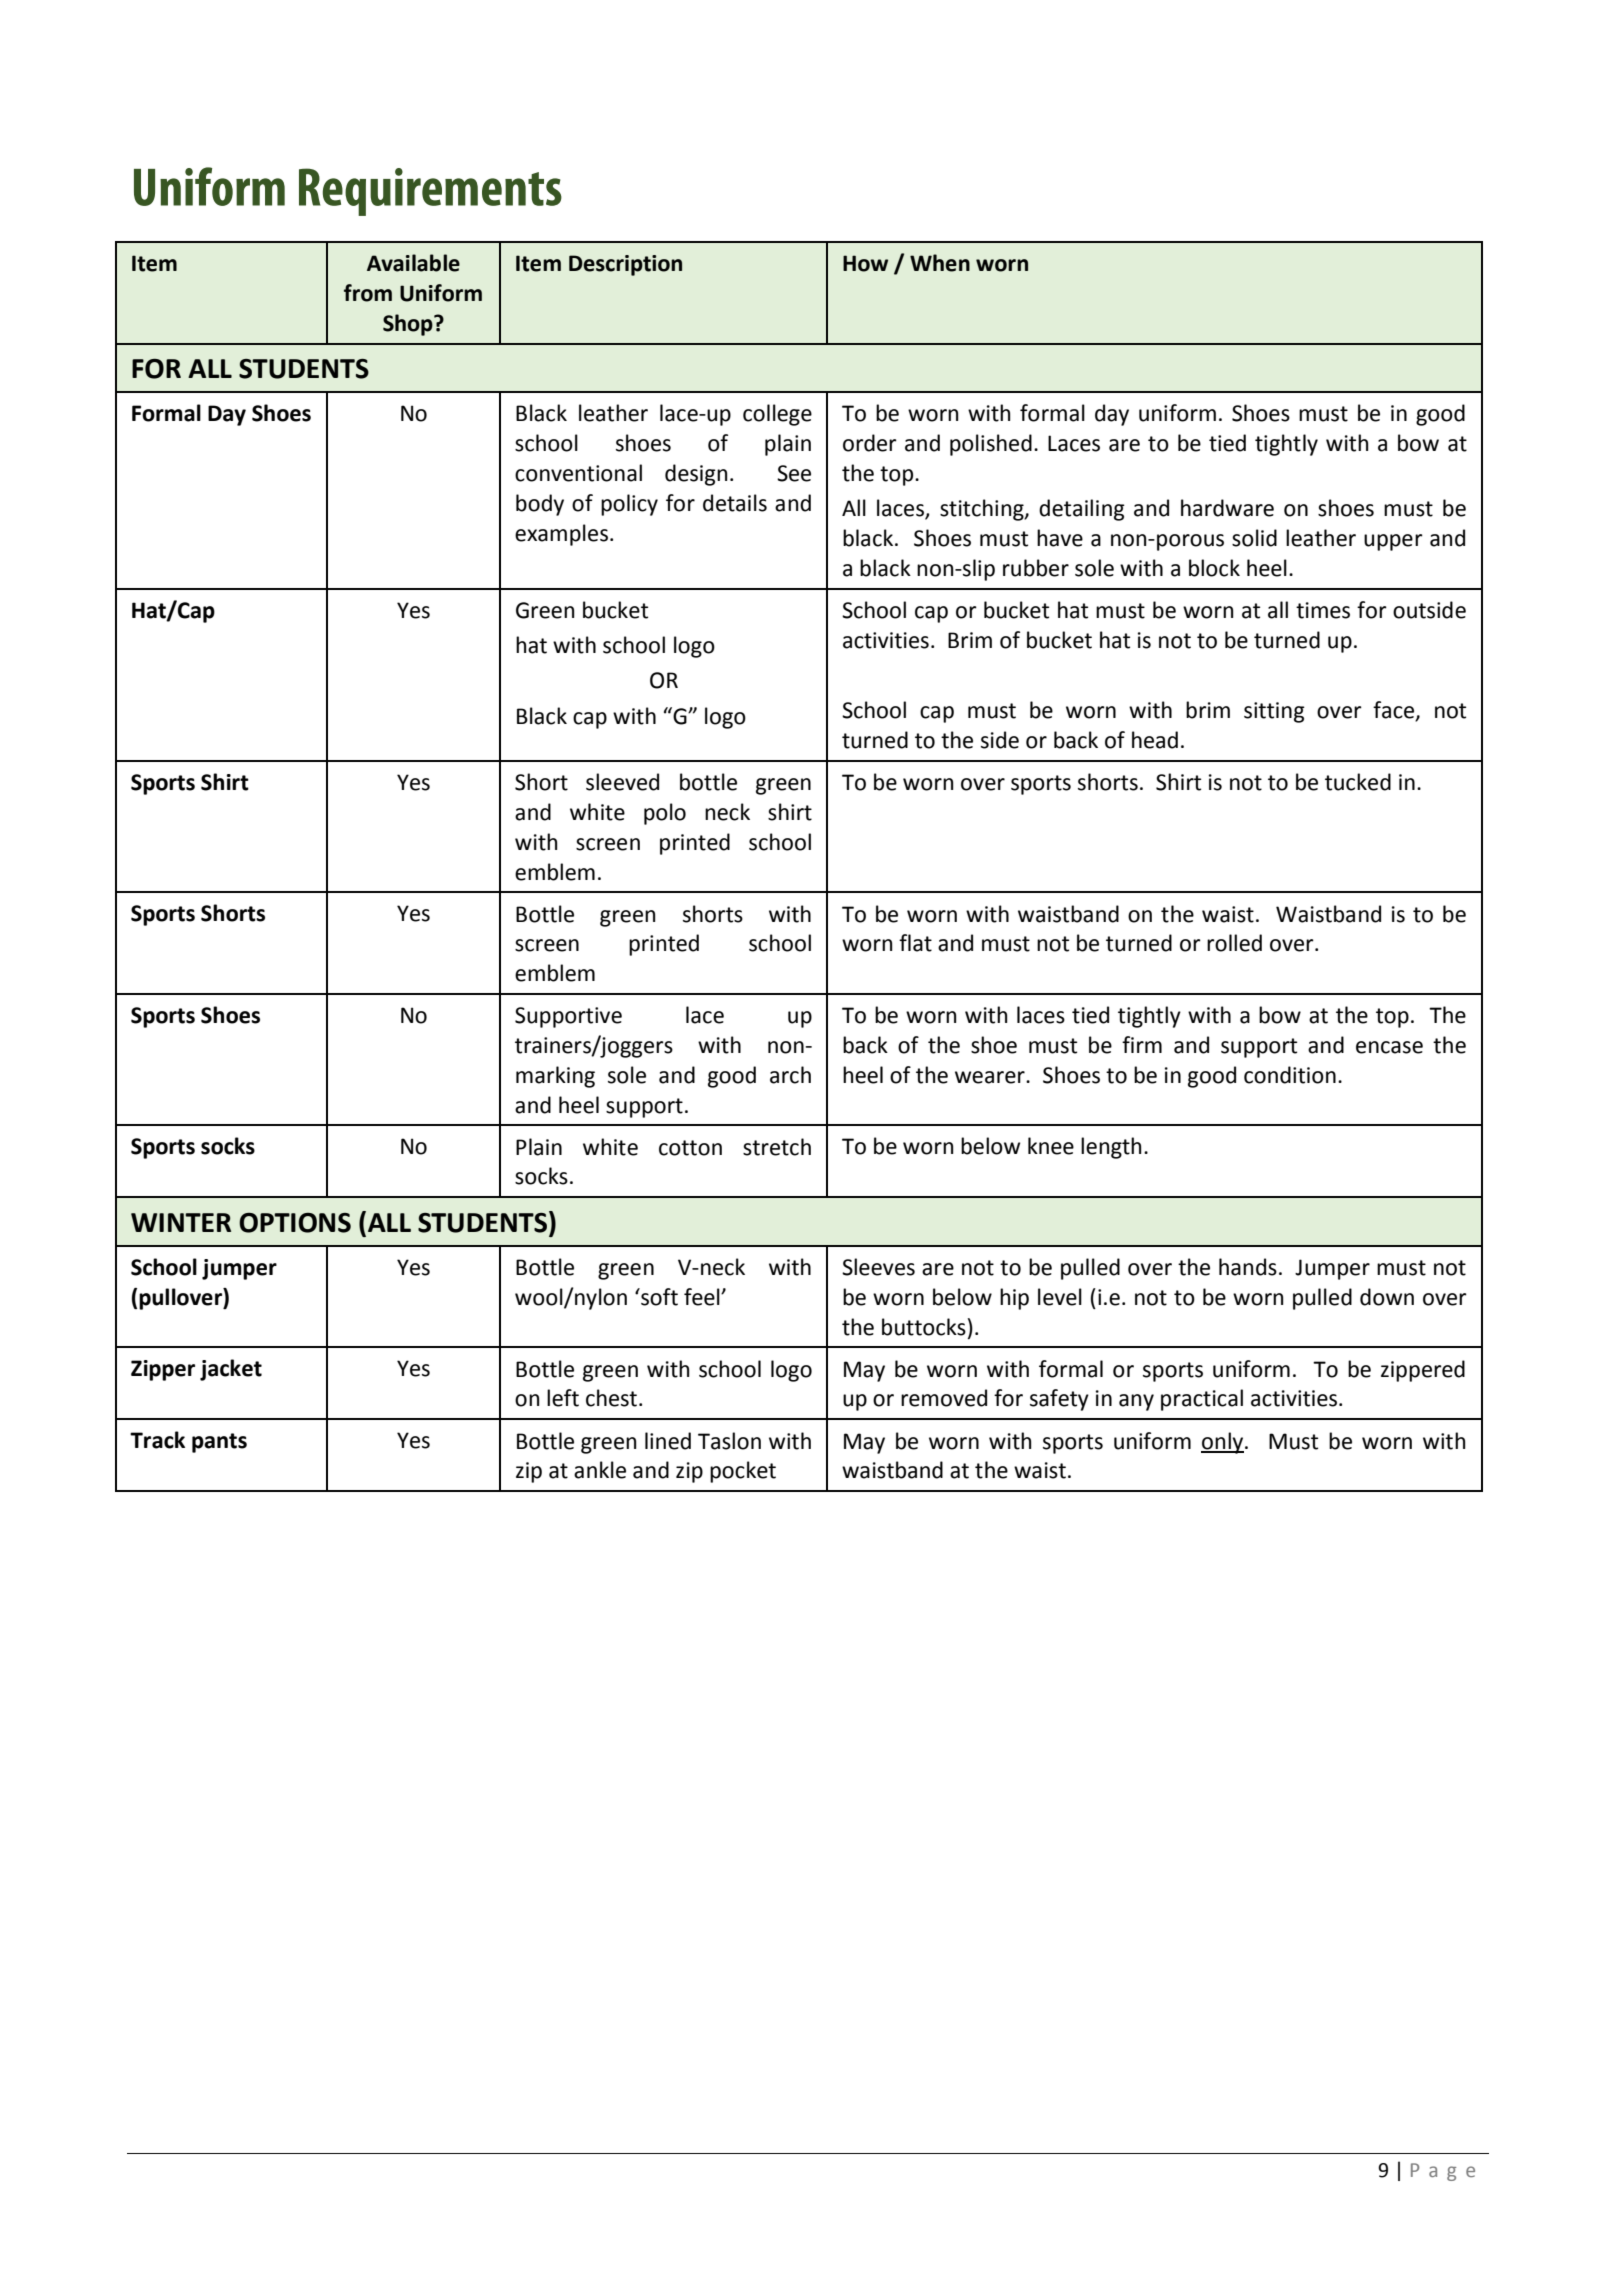 Image resolution: width=1615 pixels, height=2285 pixels. What do you see at coordinates (1290, 1075) in the screenshot?
I see `condition` at bounding box center [1290, 1075].
